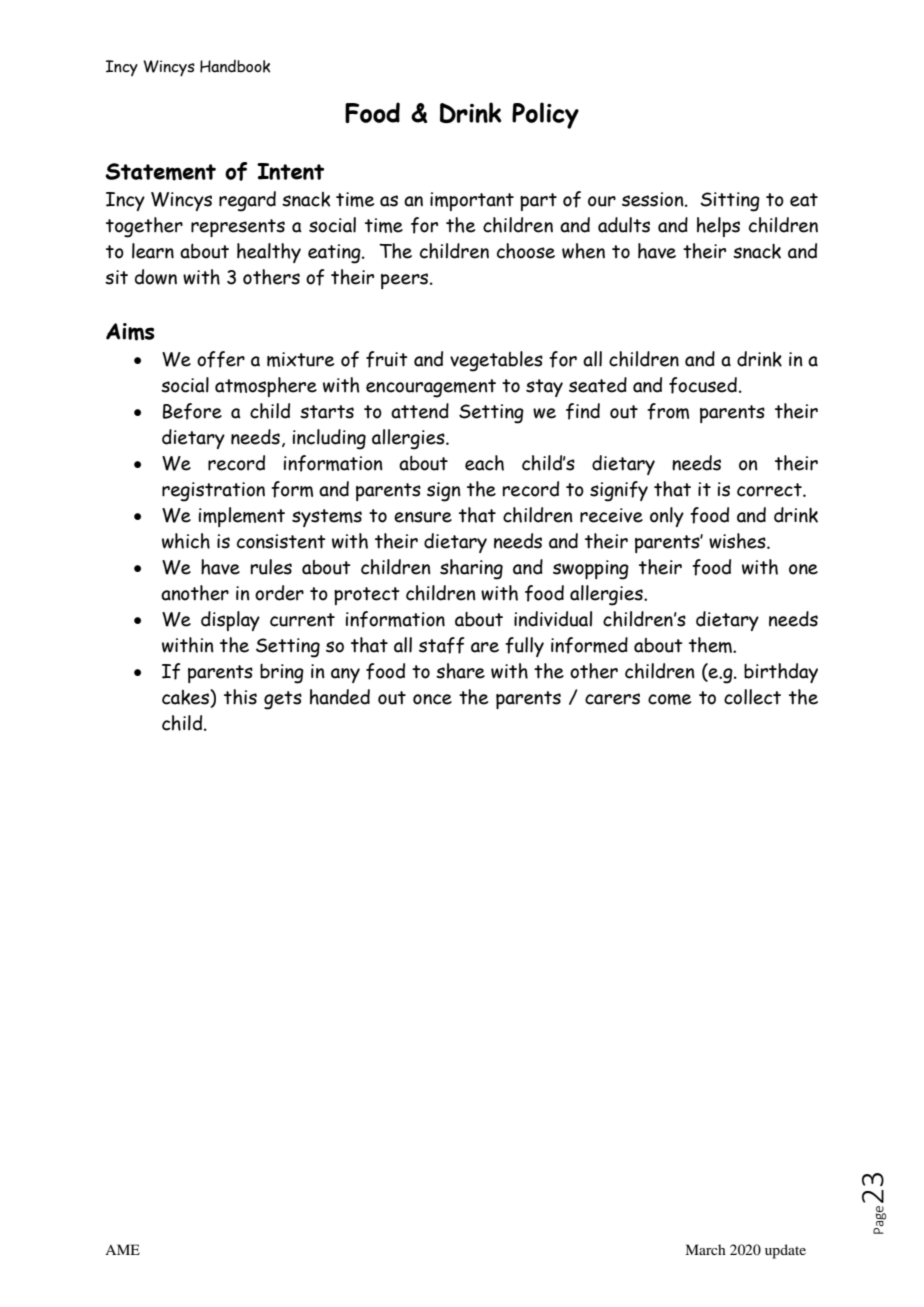 The height and width of the document is (1307, 924). What do you see at coordinates (460, 671) in the document?
I see `share` at bounding box center [460, 671].
